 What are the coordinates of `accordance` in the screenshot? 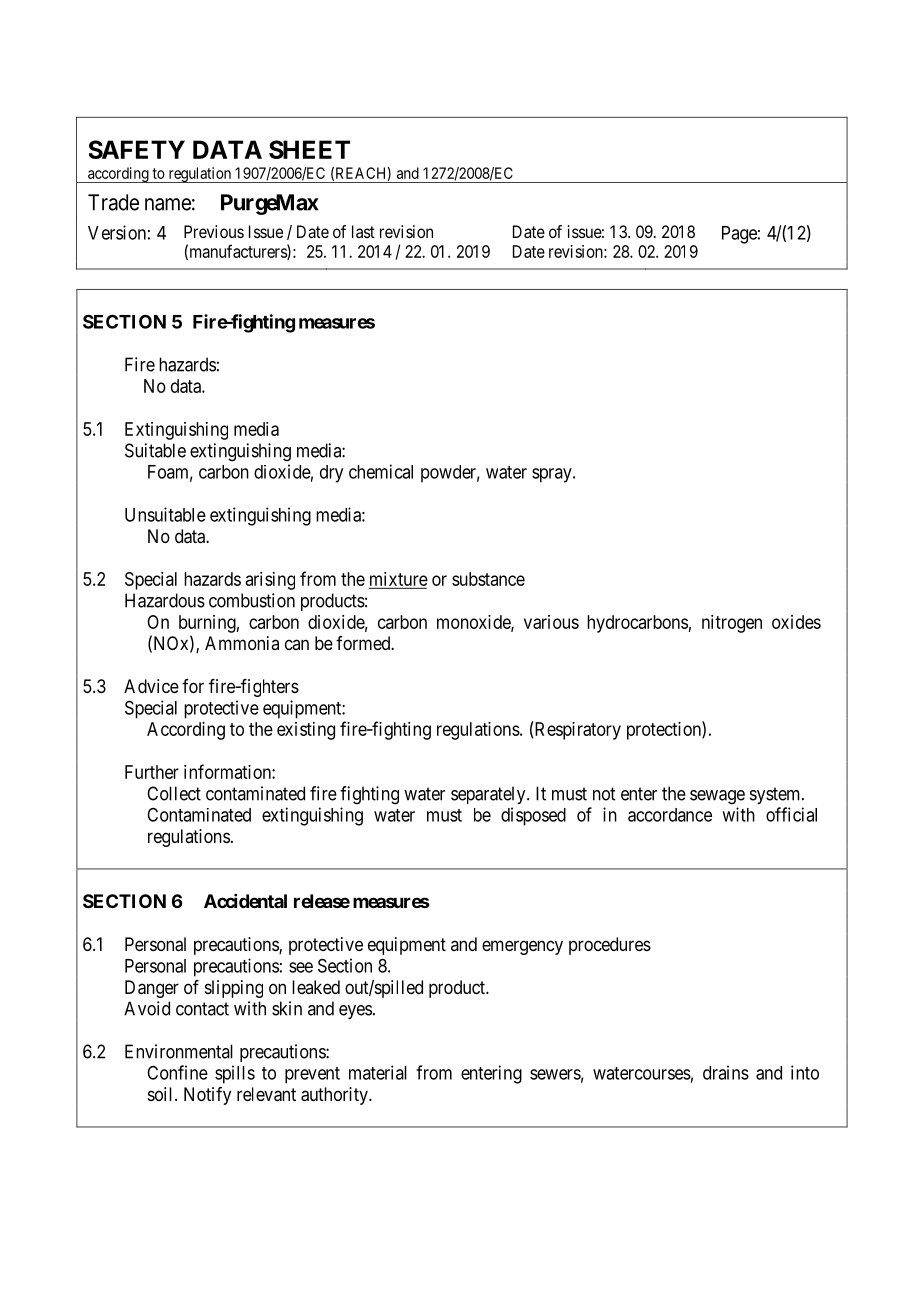 It's located at (670, 815).
